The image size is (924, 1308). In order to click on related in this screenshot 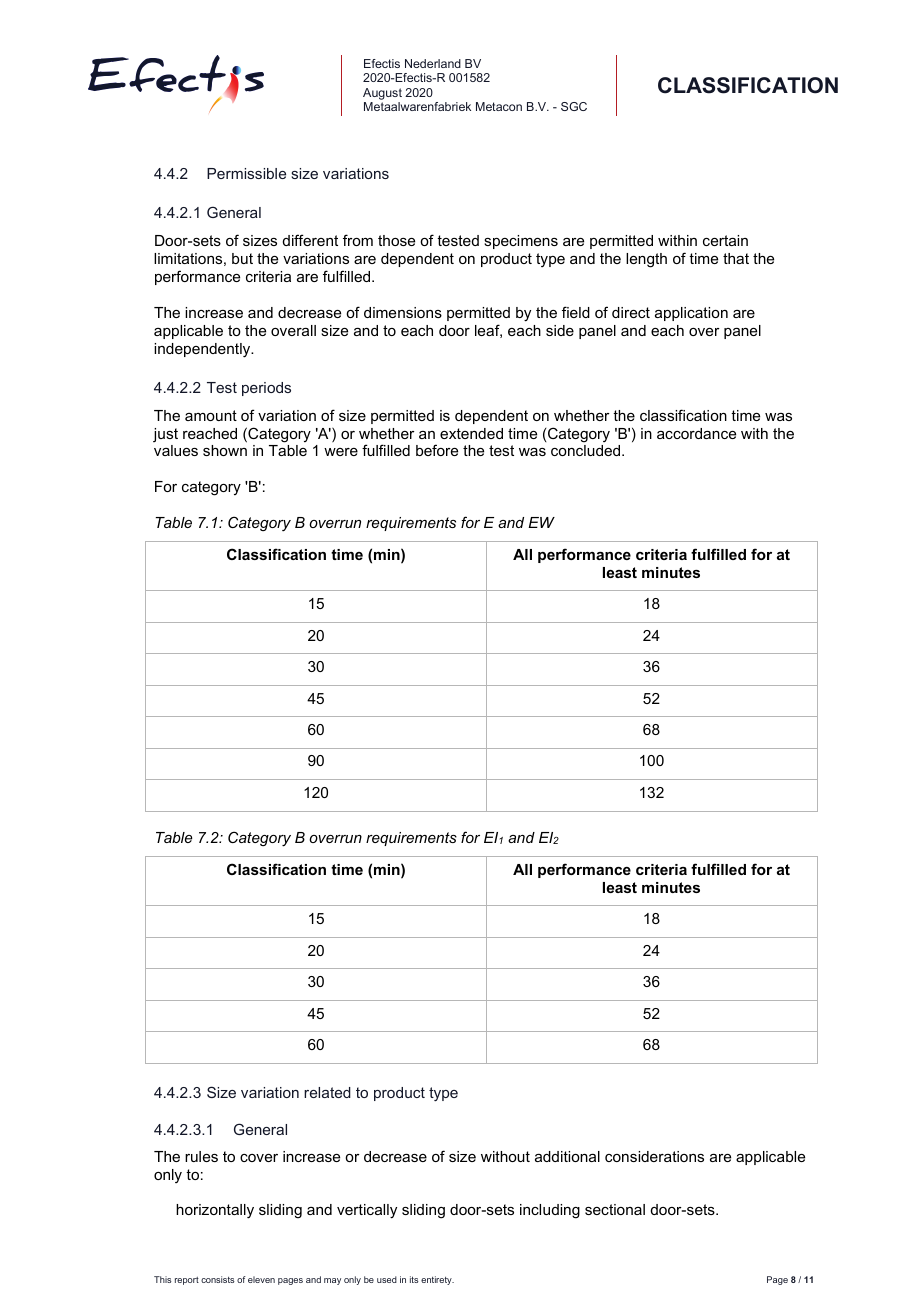, I will do `click(327, 1092)`.
